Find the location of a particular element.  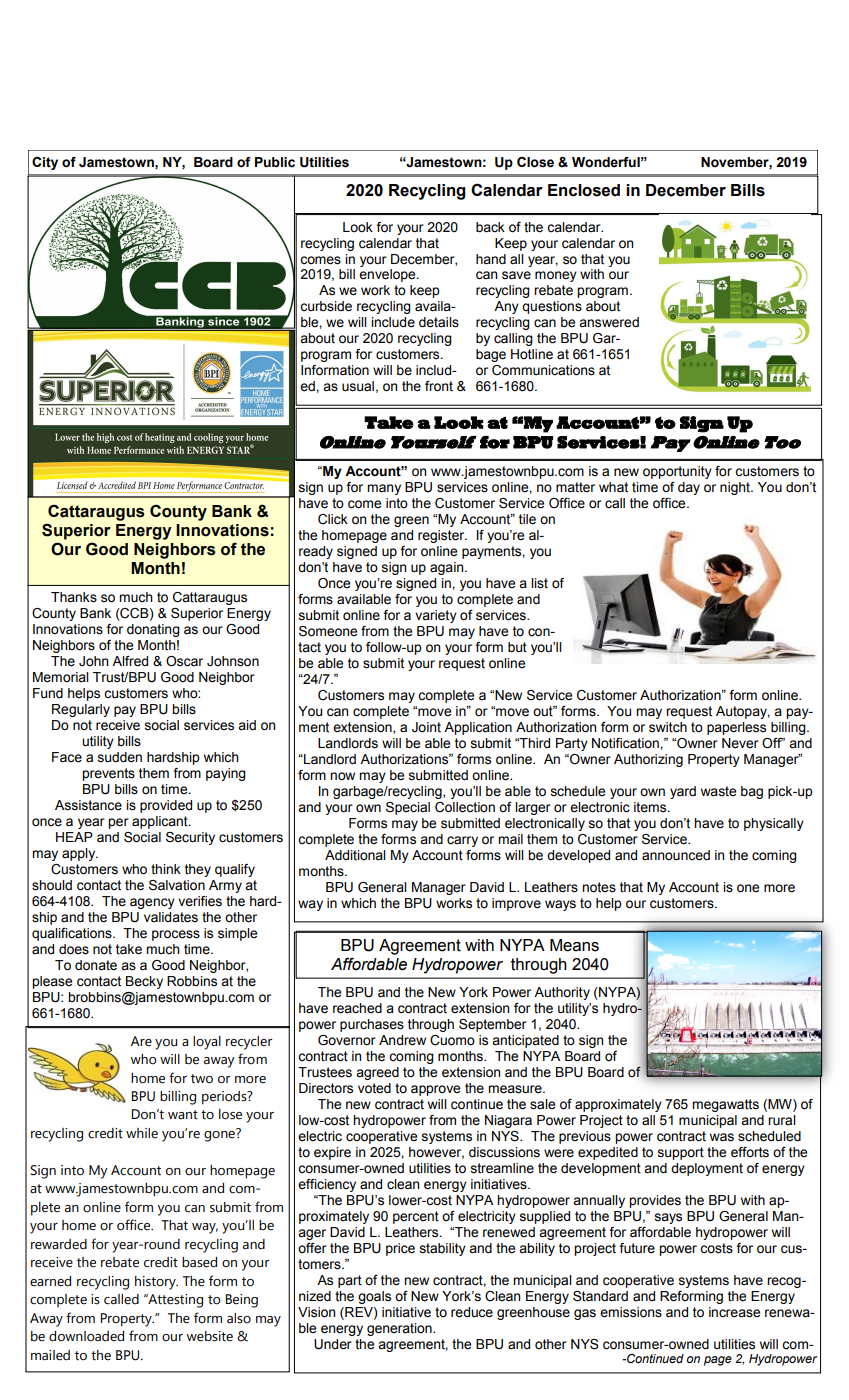

sudden is located at coordinates (120, 757).
